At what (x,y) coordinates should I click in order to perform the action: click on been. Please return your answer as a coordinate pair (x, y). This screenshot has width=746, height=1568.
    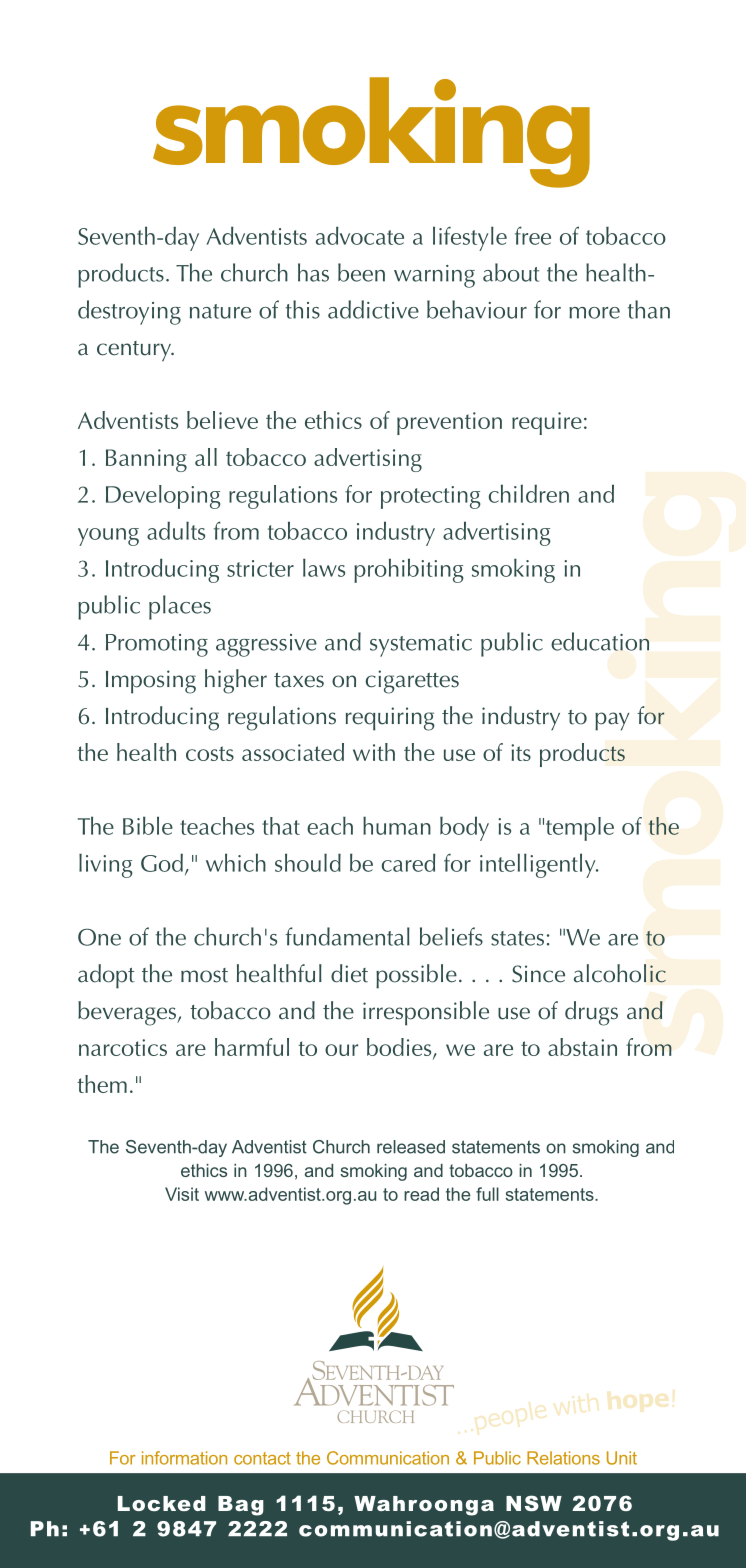
    Looking at the image, I should click on (361, 272).
